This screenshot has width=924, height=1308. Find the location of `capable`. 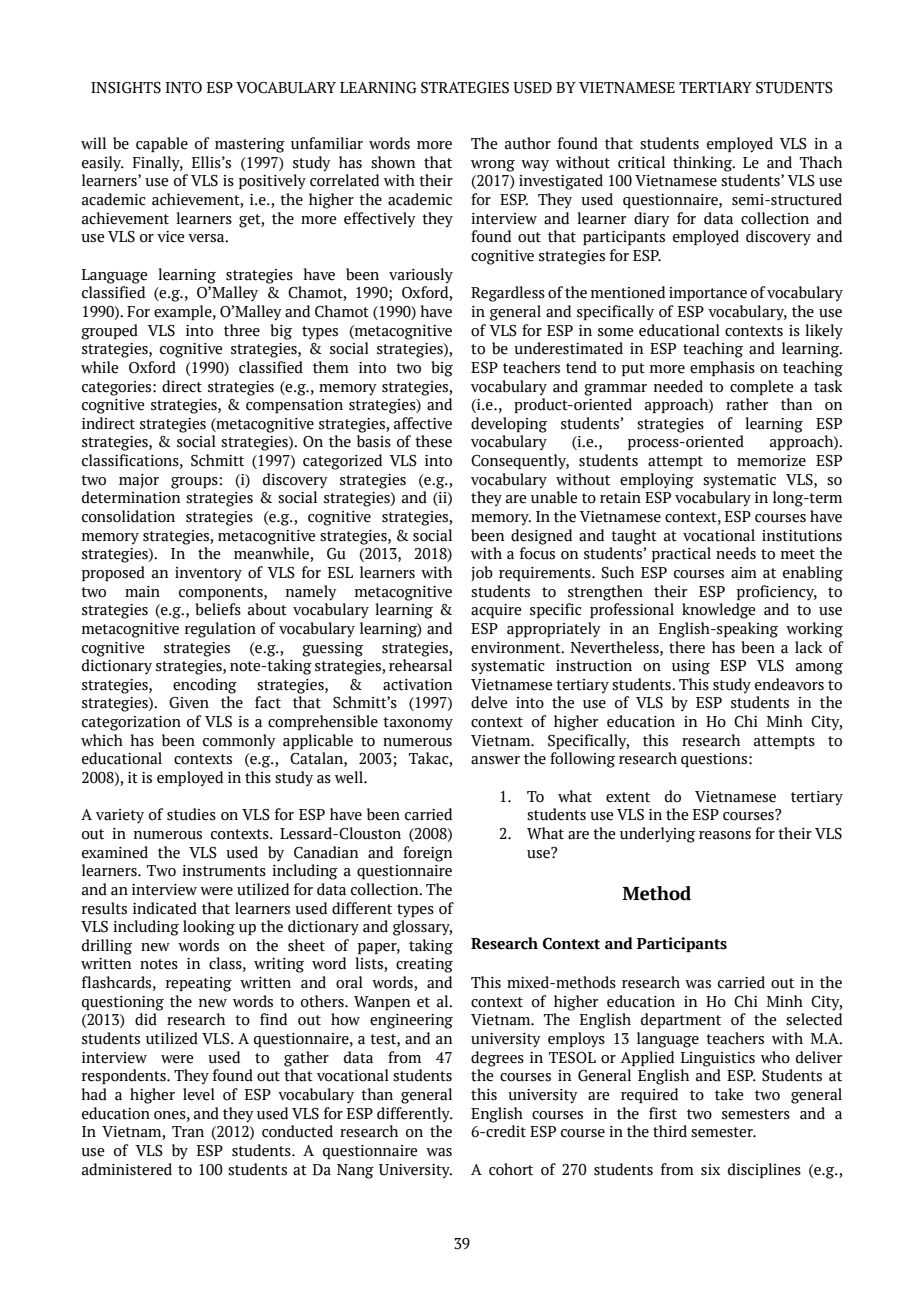

capable is located at coordinates (162, 144).
